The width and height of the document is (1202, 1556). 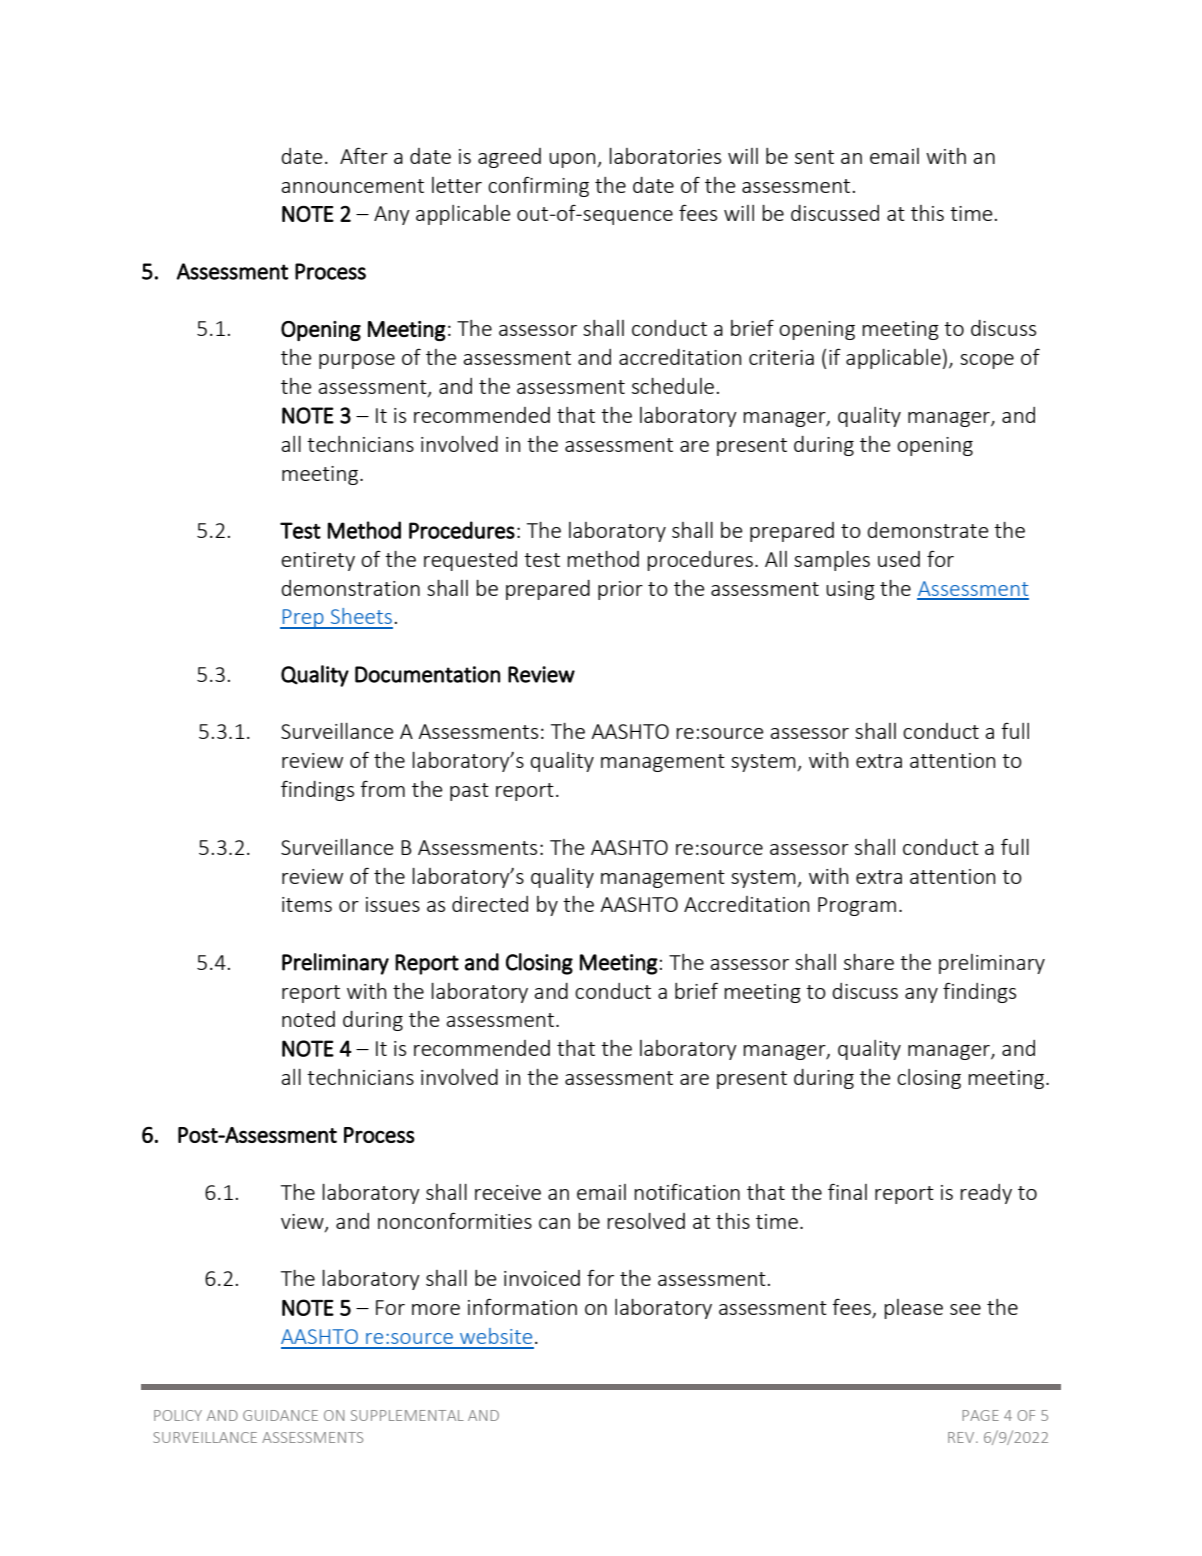 What do you see at coordinates (469, 792) in the document?
I see `past` at bounding box center [469, 792].
